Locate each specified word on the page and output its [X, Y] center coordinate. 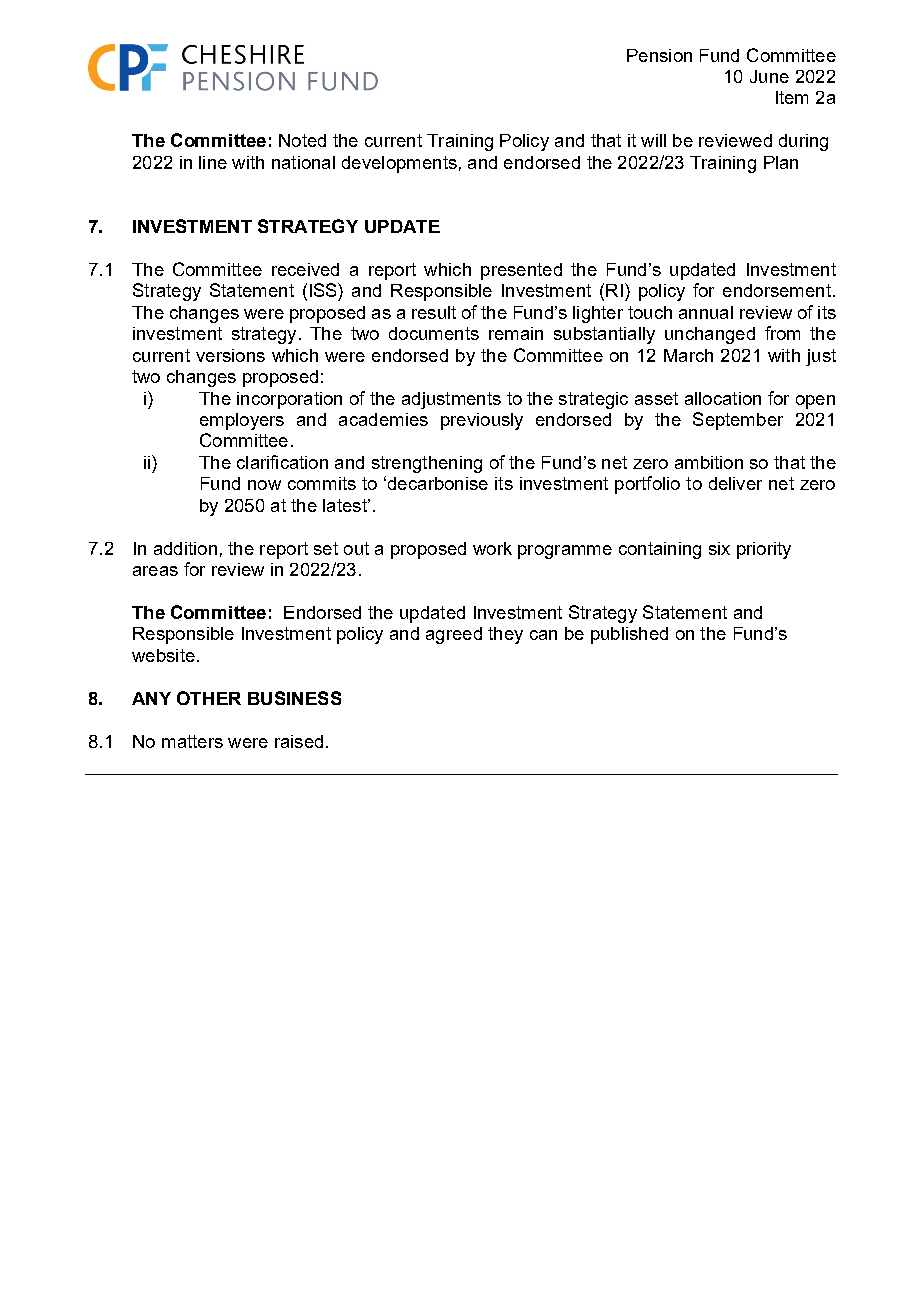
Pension [659, 55]
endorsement [777, 290]
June [769, 76]
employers [242, 421]
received [305, 269]
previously [482, 421]
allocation [723, 398]
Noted [302, 140]
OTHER [209, 698]
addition [185, 548]
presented [521, 271]
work [492, 548]
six [719, 548]
